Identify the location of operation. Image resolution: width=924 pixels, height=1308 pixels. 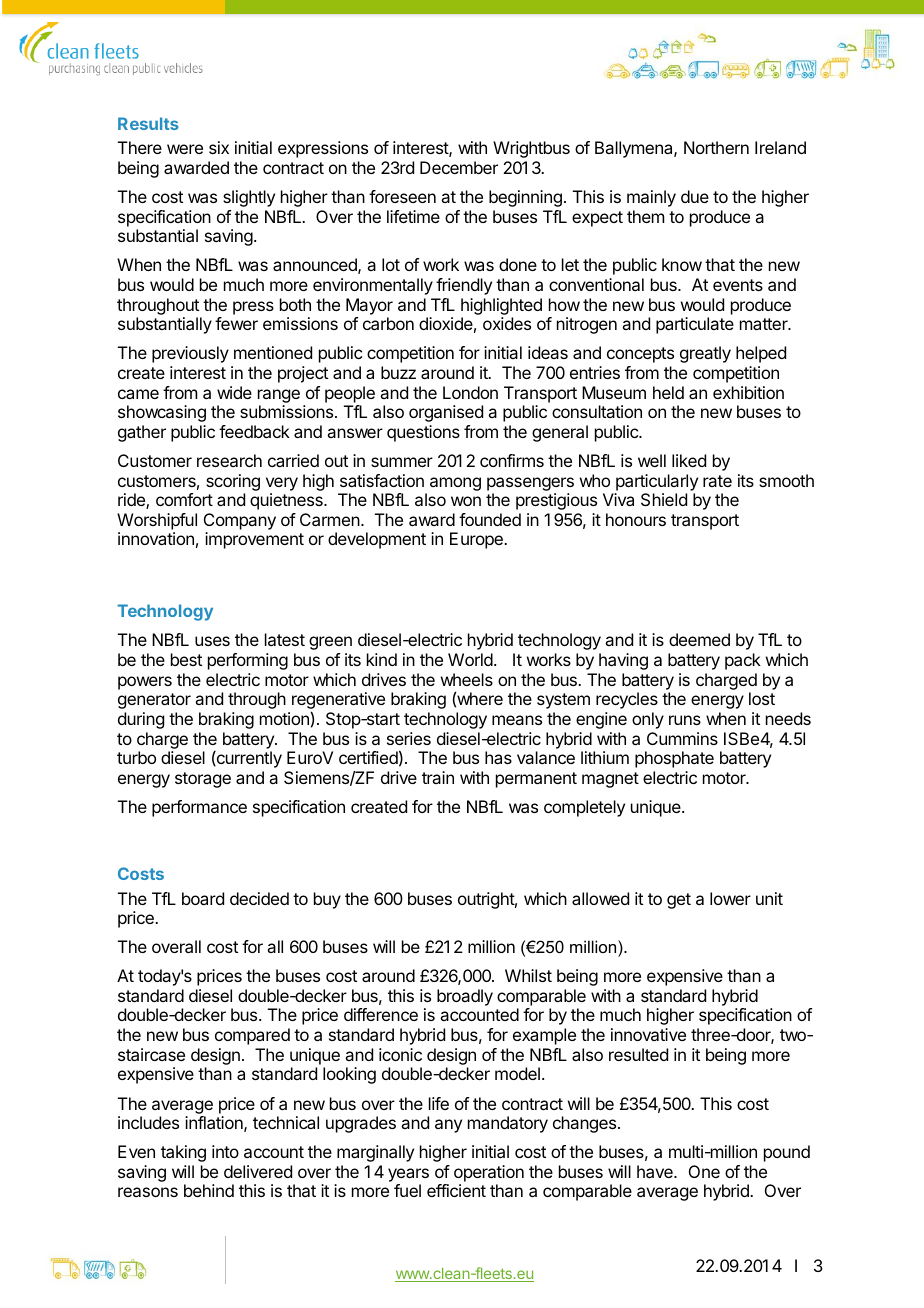
(489, 1173).
